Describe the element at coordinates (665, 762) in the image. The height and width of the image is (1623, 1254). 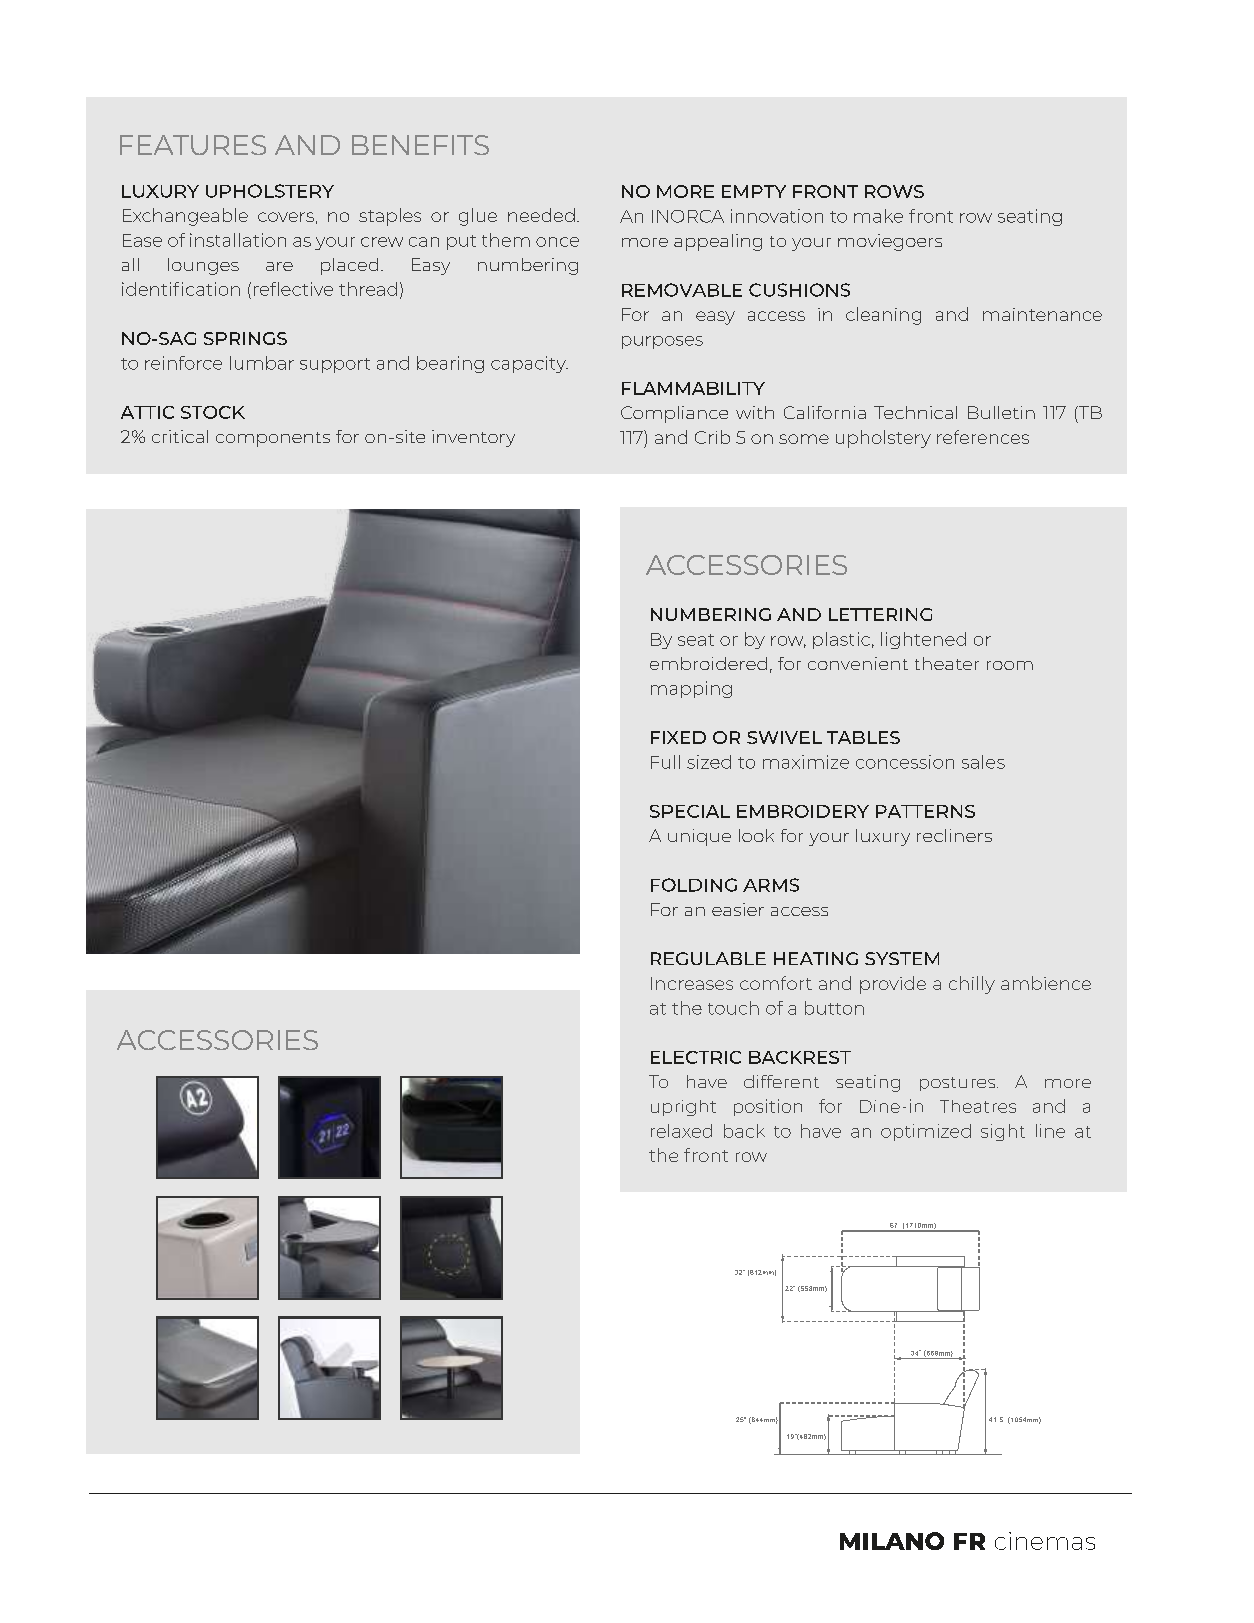
I see `Full` at that location.
